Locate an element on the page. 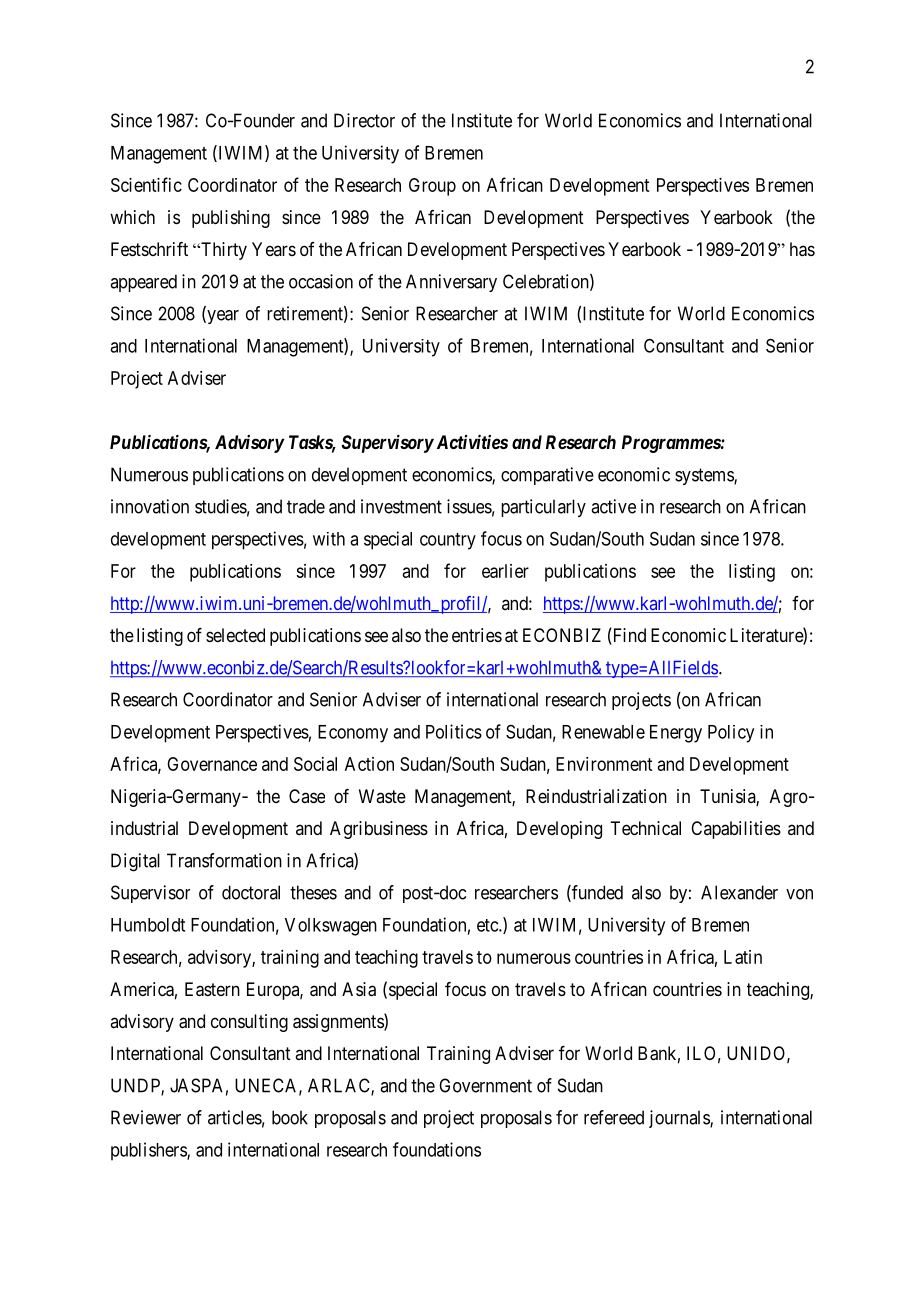  has is located at coordinates (802, 249).
